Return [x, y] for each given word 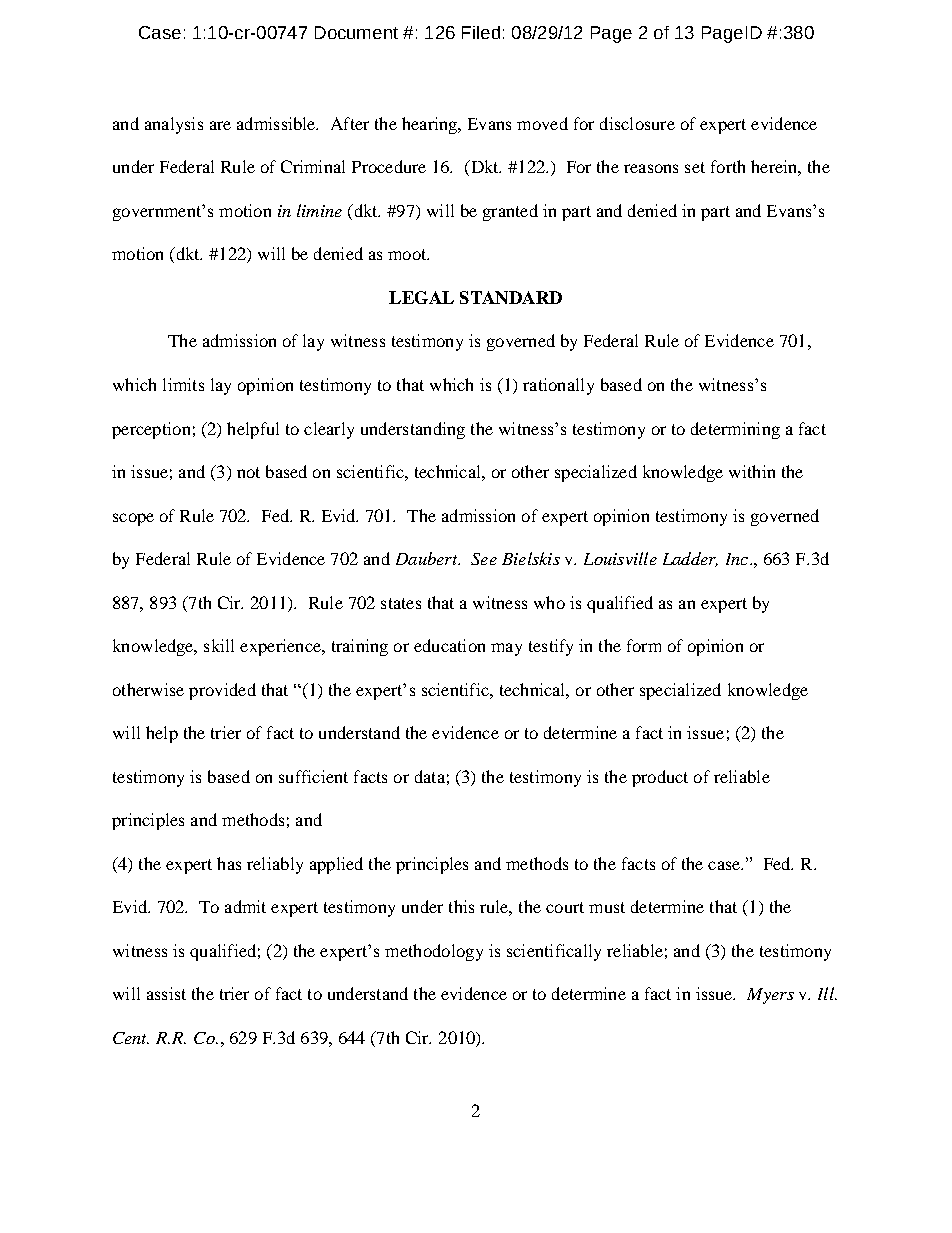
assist [166, 993]
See [484, 559]
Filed [481, 32]
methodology [434, 952]
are [220, 125]
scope [133, 519]
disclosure [637, 123]
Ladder [690, 559]
